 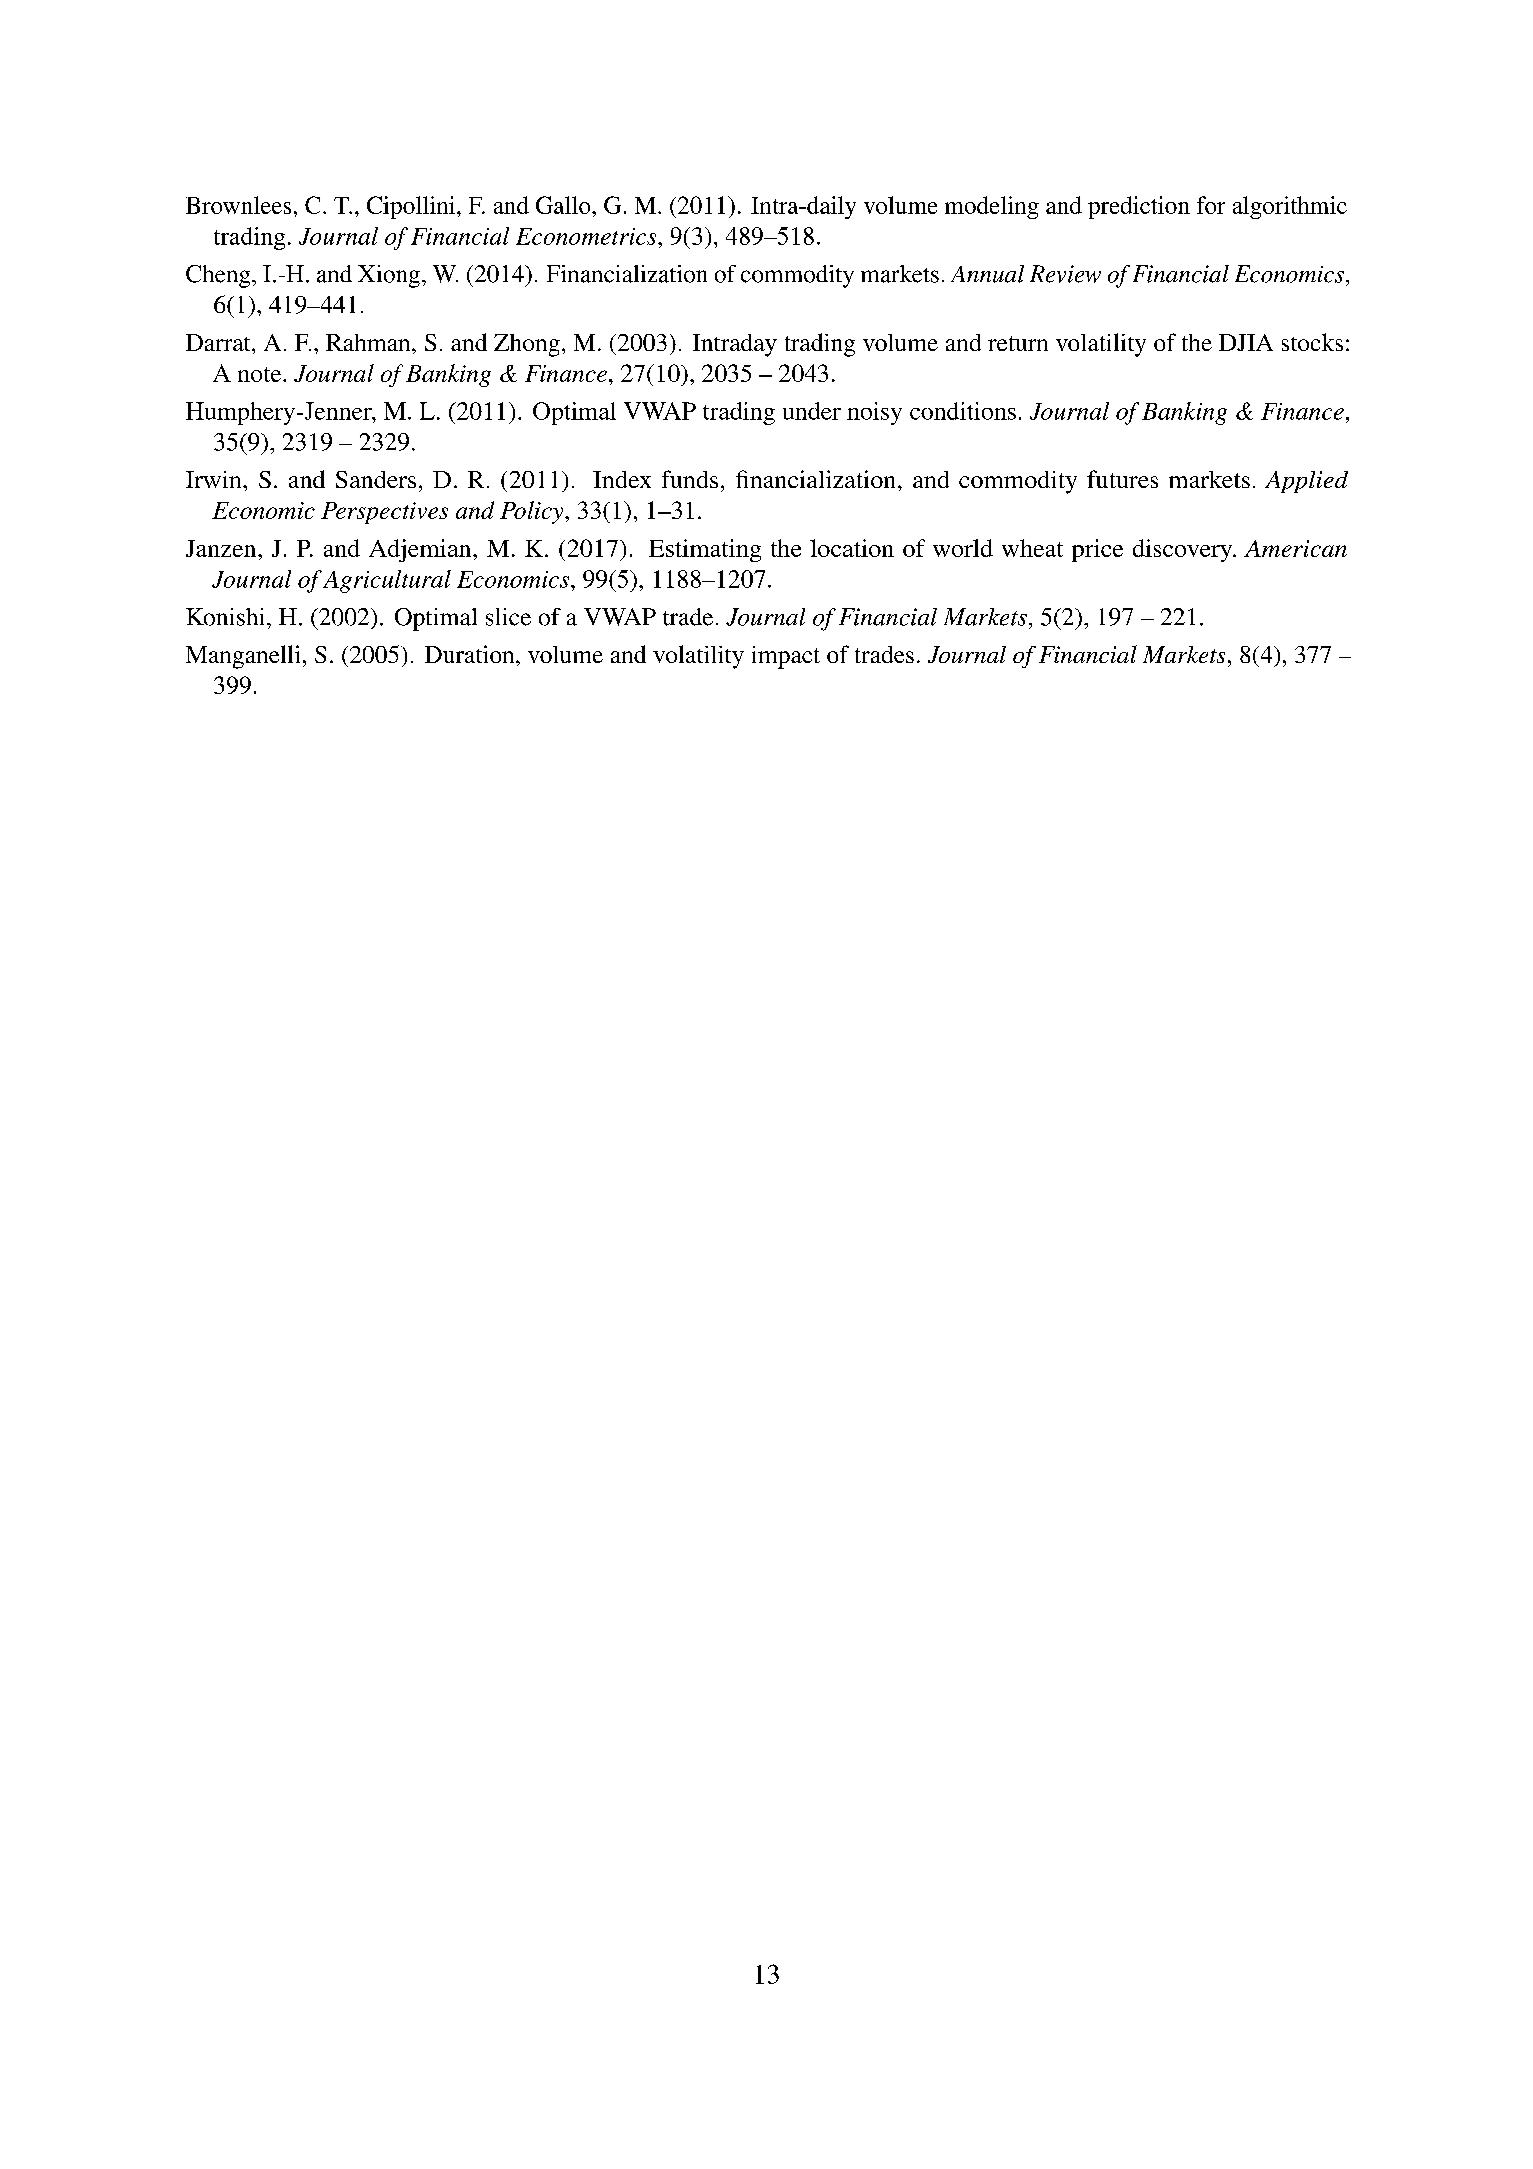 What do you see at coordinates (587, 236) in the screenshot?
I see `Econometrics` at bounding box center [587, 236].
